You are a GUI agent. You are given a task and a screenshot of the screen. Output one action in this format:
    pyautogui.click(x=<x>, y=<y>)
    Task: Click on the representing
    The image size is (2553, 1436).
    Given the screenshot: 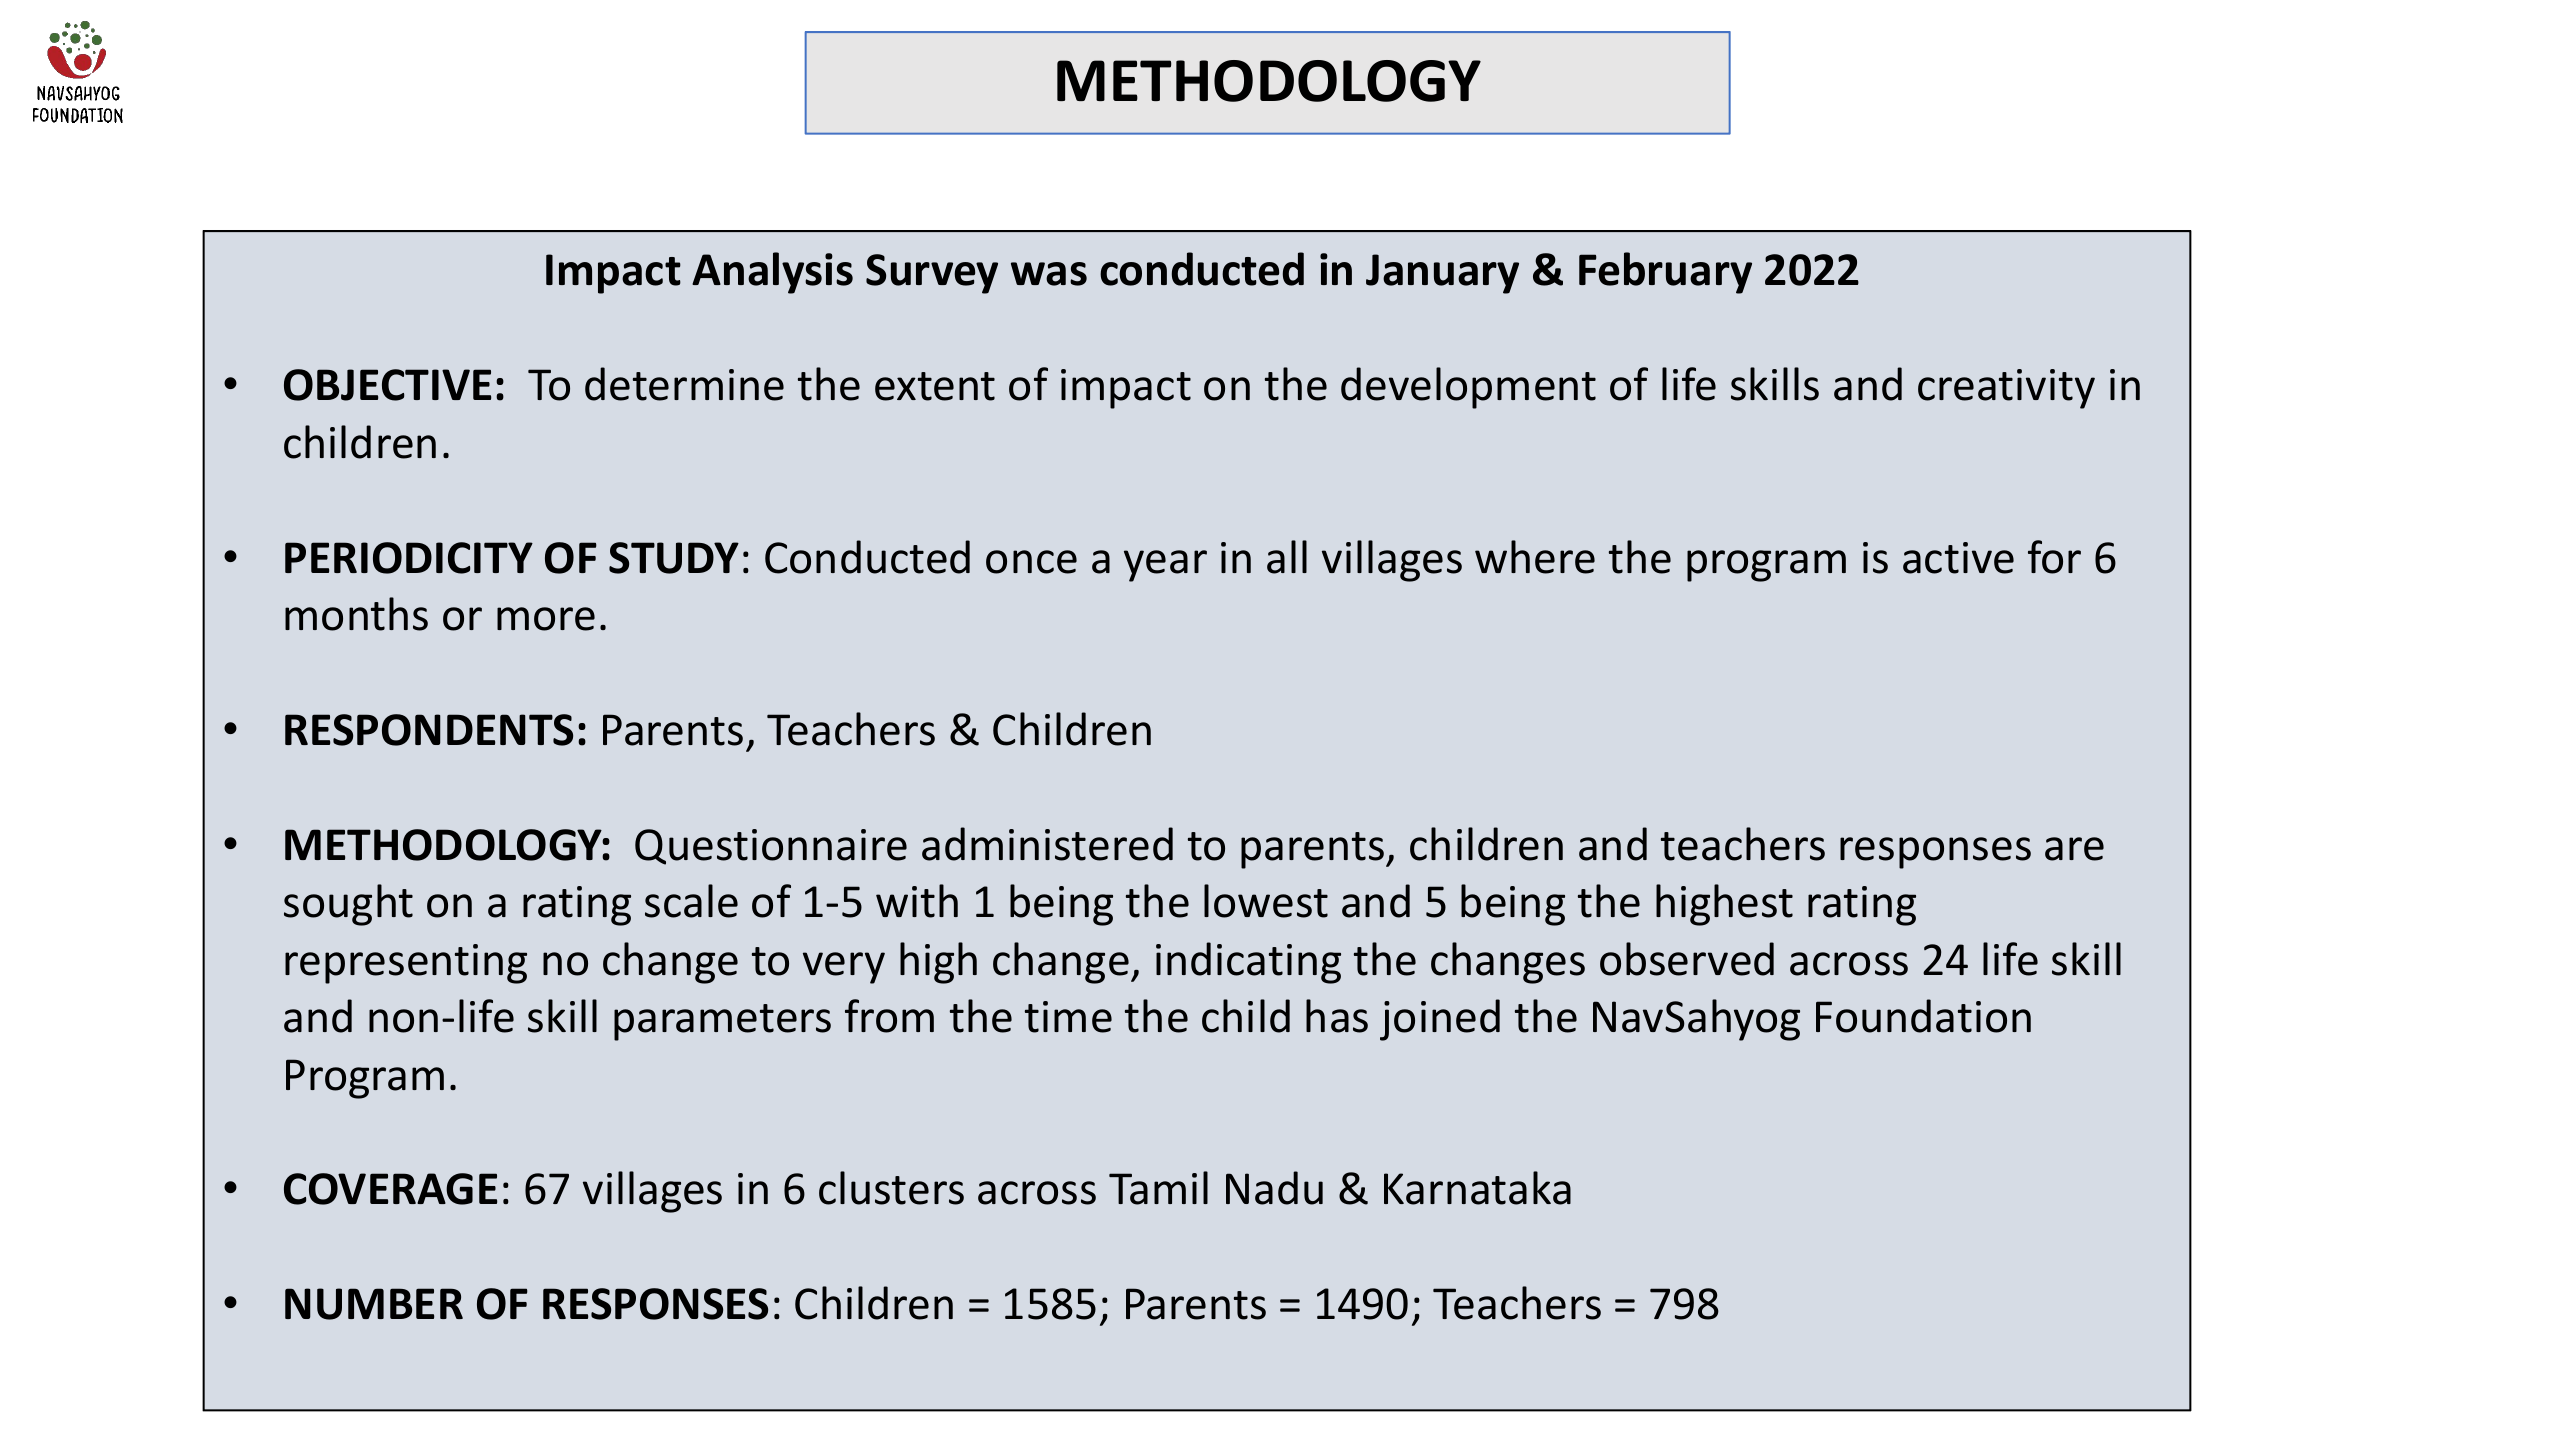 What is the action you would take?
    pyautogui.click(x=406, y=964)
